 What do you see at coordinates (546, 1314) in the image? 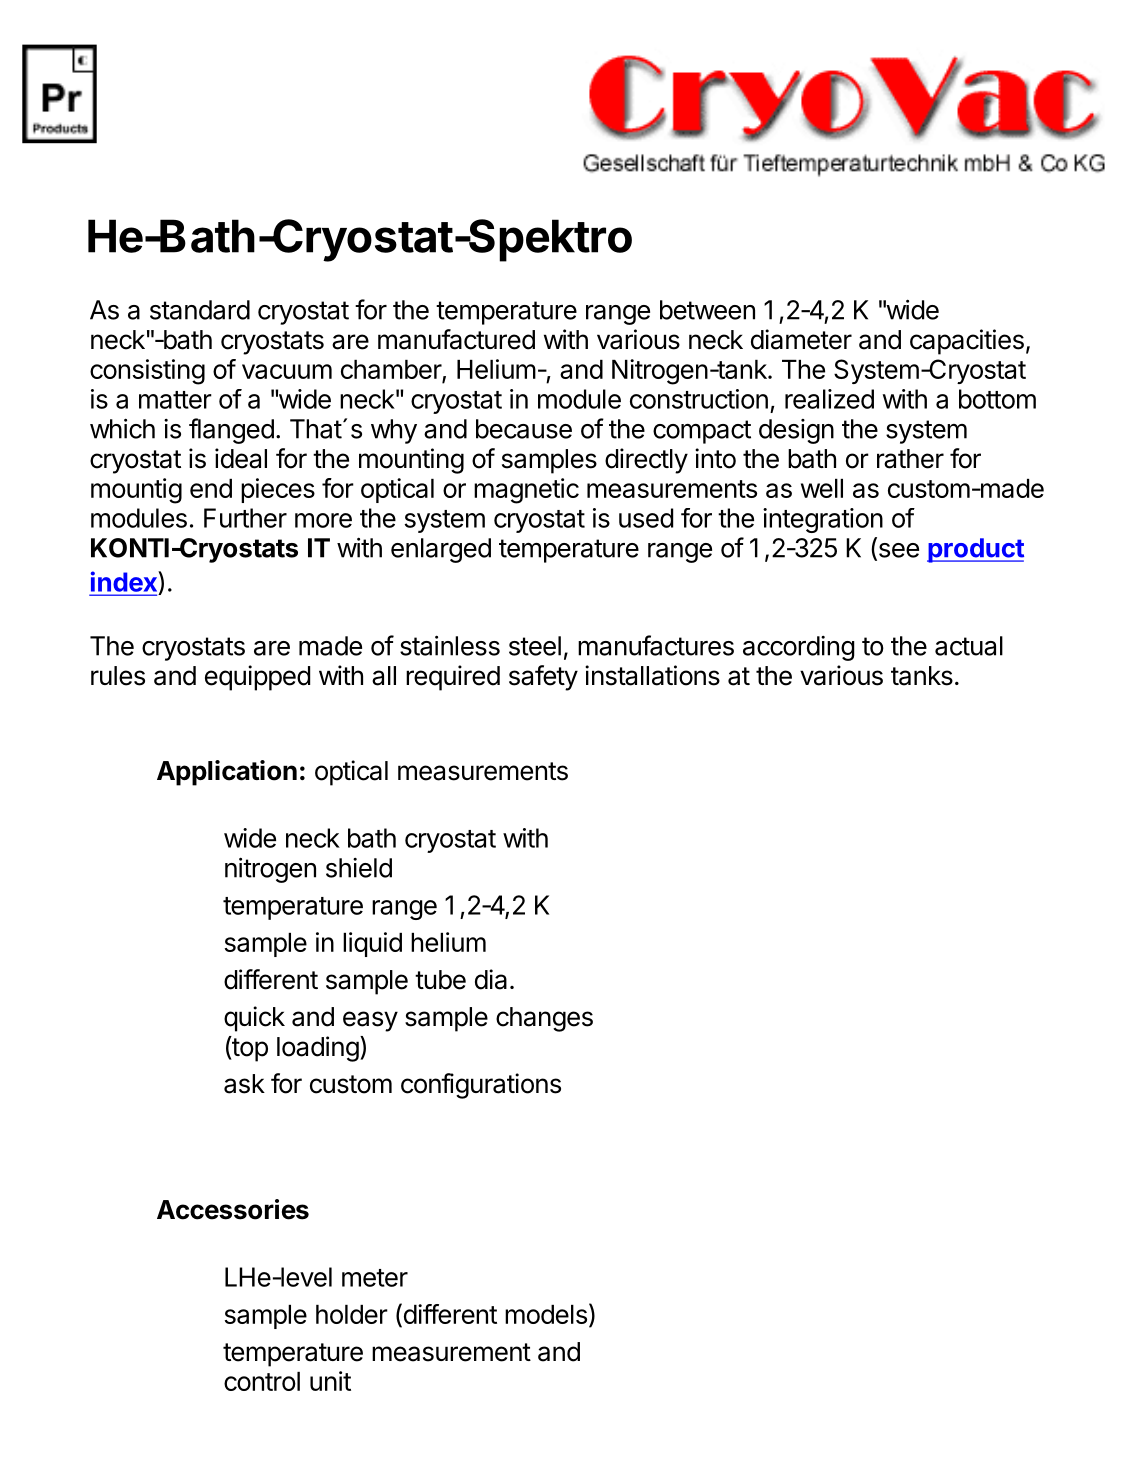
I see `models` at bounding box center [546, 1314].
